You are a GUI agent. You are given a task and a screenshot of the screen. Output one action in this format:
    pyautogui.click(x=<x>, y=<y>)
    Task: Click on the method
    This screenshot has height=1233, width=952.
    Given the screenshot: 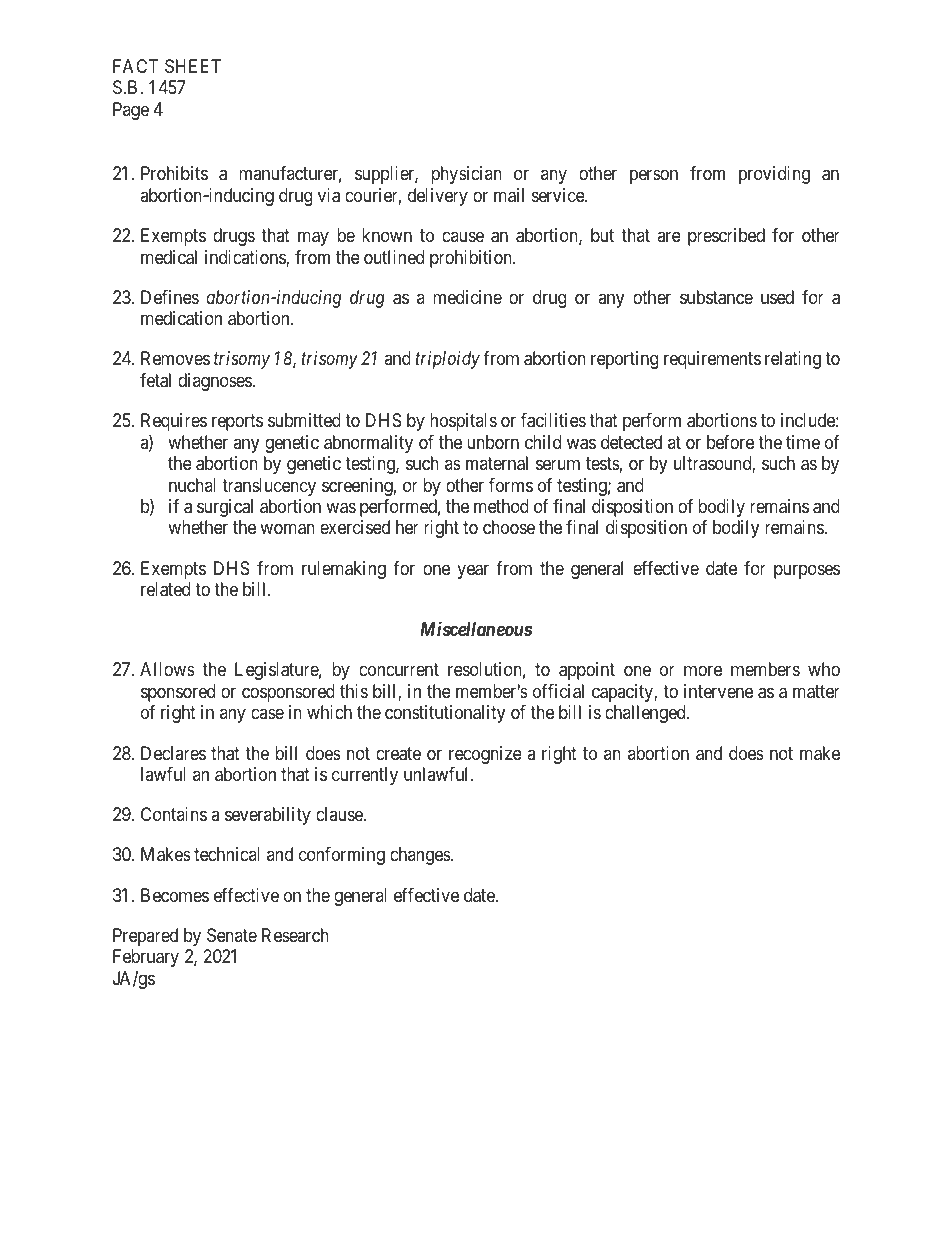 What is the action you would take?
    pyautogui.click(x=501, y=506)
